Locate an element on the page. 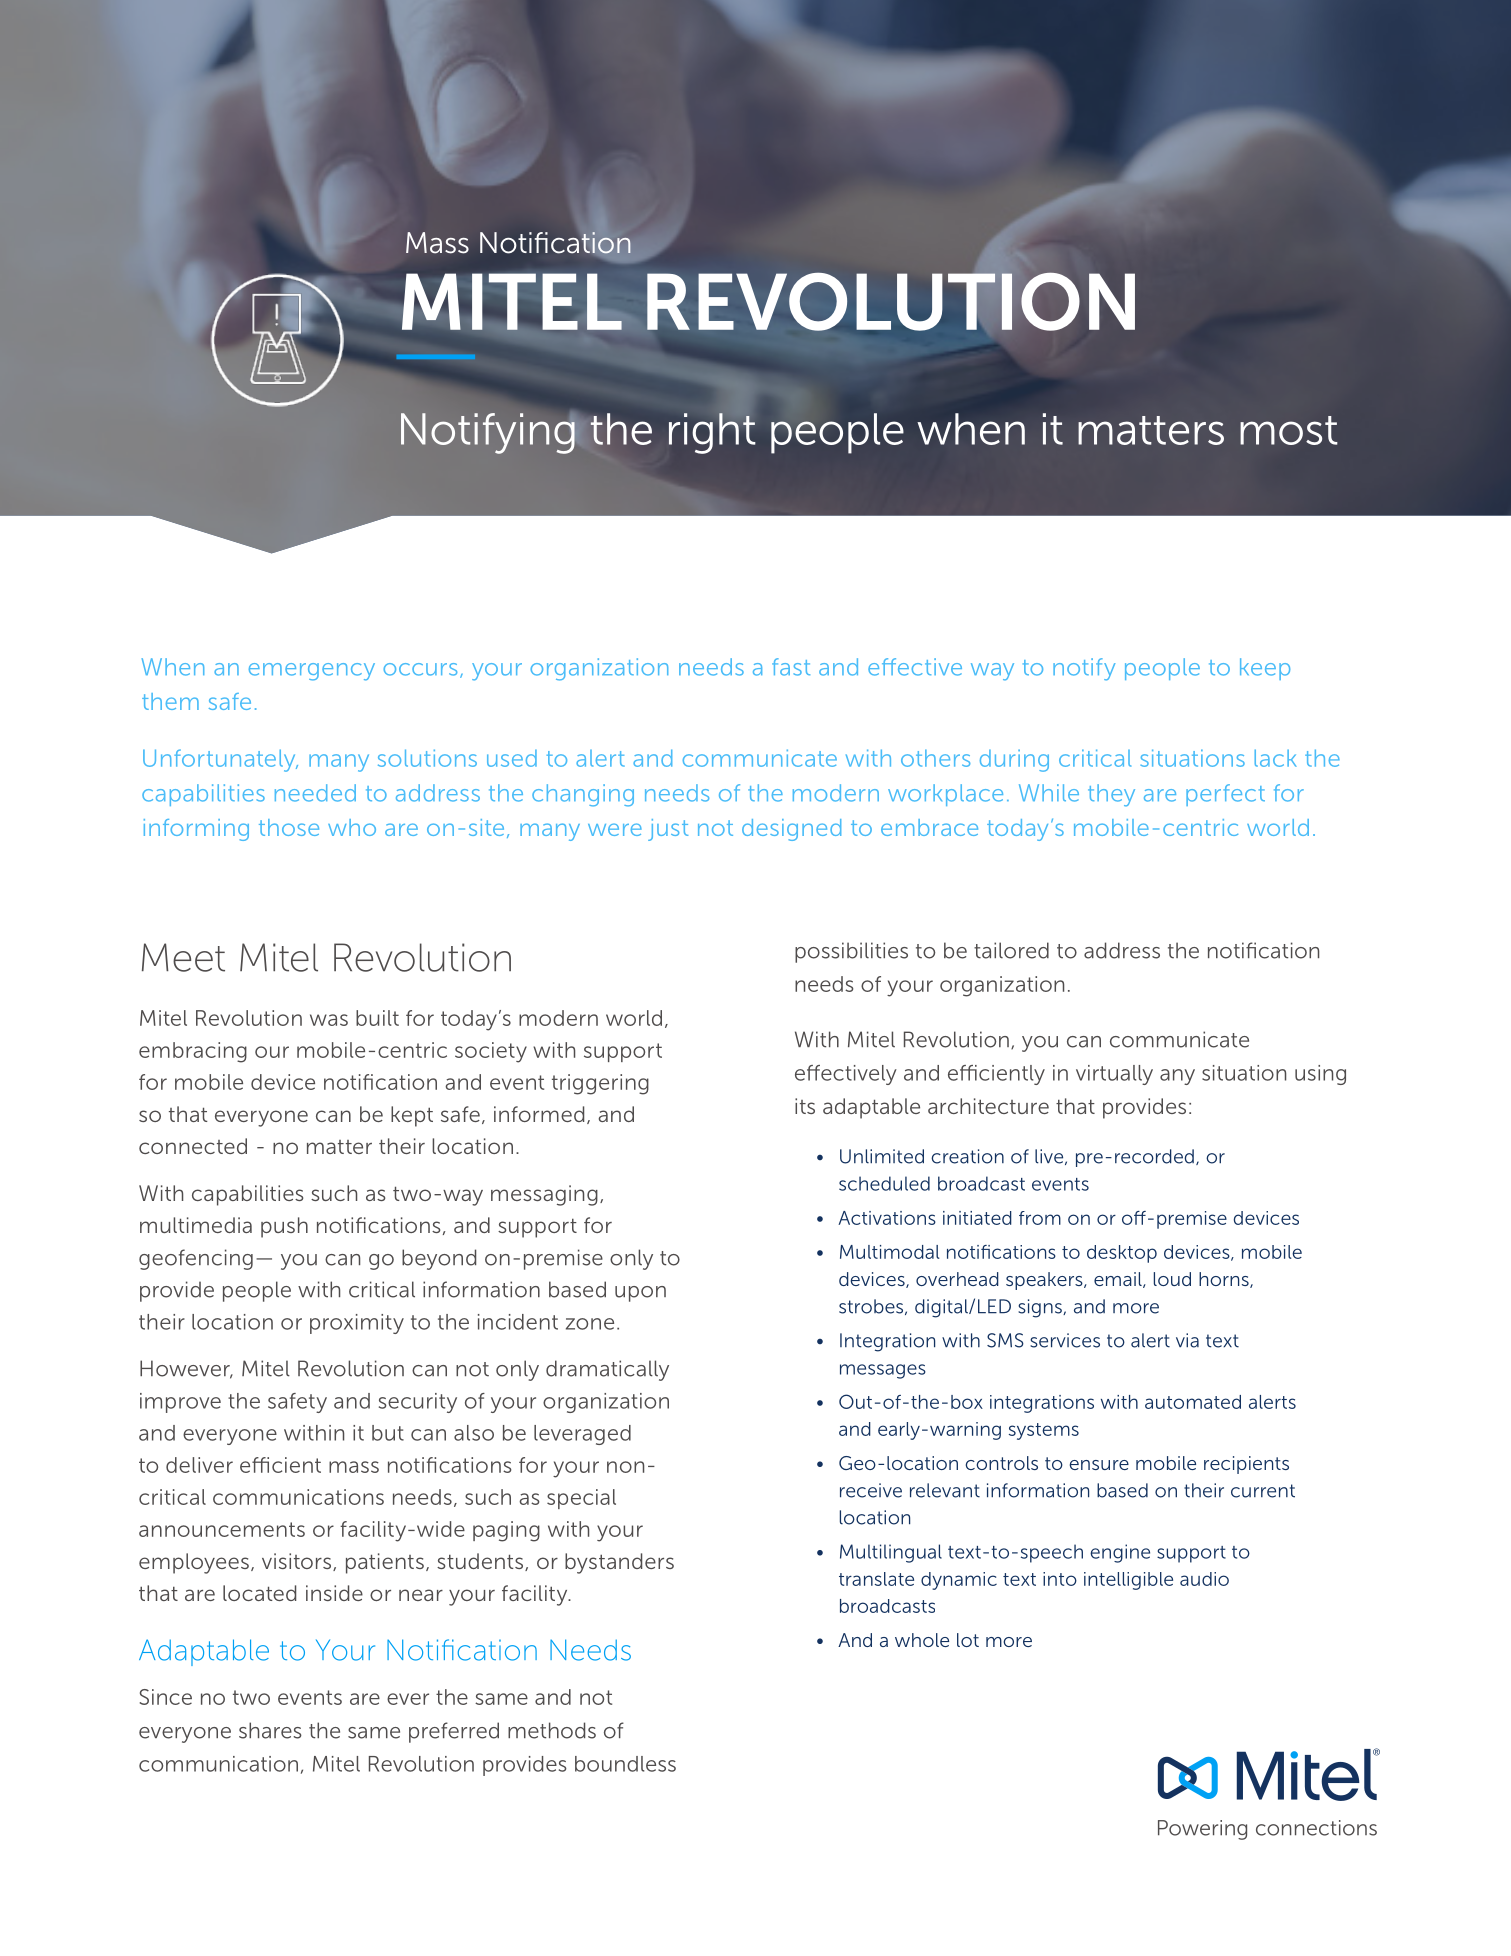 The image size is (1511, 1956). perfect is located at coordinates (1225, 795).
